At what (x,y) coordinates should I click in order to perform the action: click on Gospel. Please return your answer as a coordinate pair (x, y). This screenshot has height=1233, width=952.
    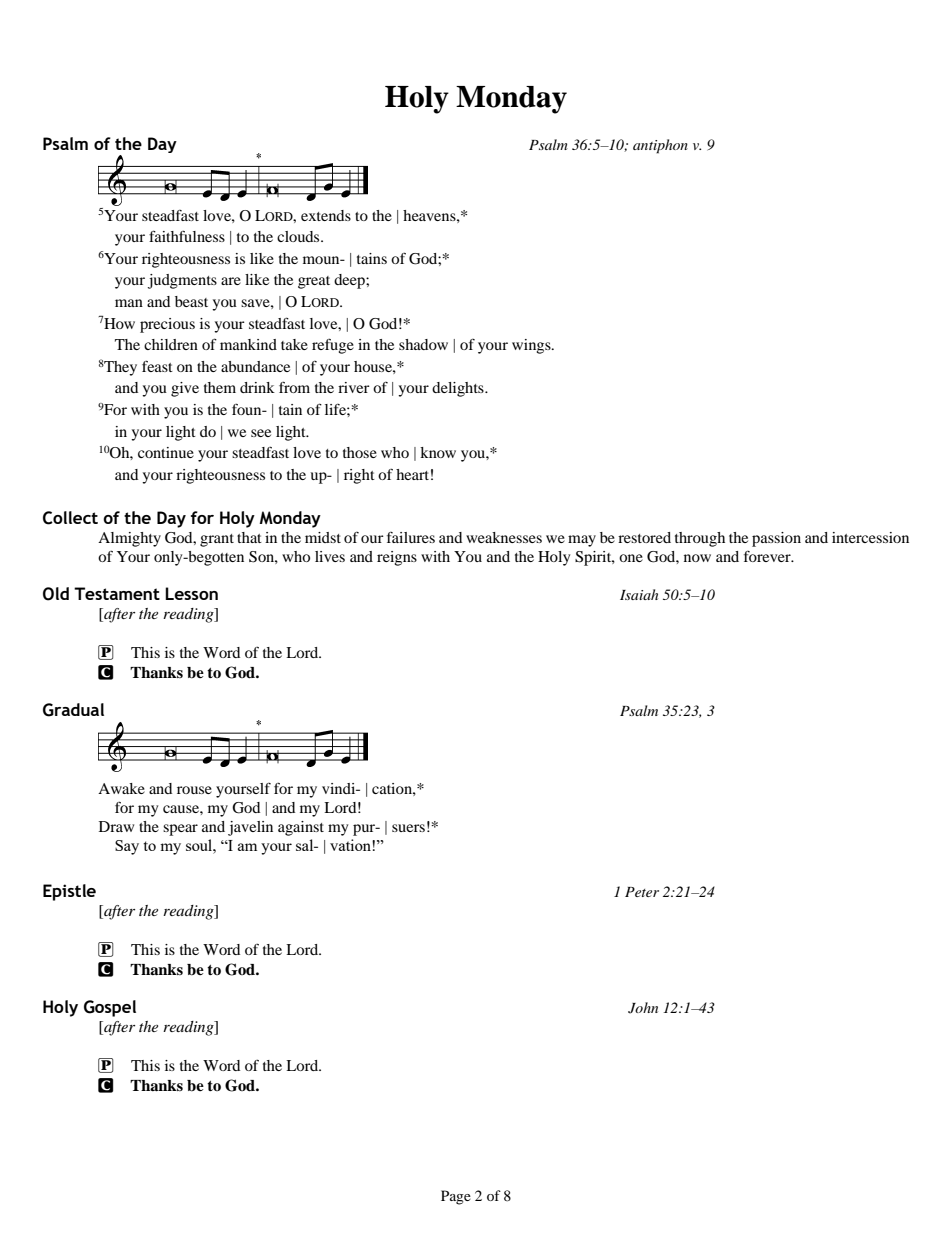
    Looking at the image, I should click on (110, 1008).
